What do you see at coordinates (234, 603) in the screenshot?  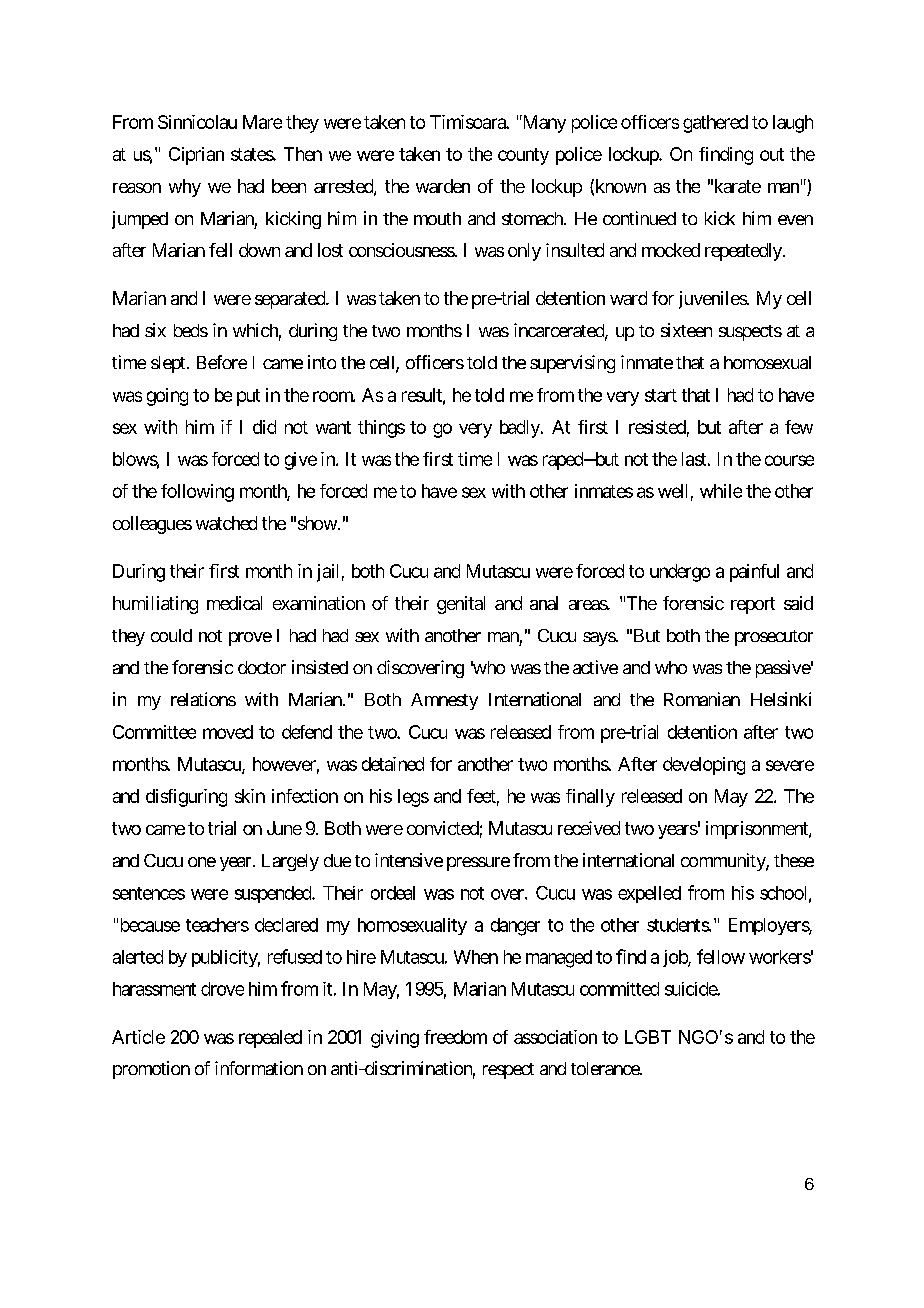 I see `medical` at bounding box center [234, 603].
